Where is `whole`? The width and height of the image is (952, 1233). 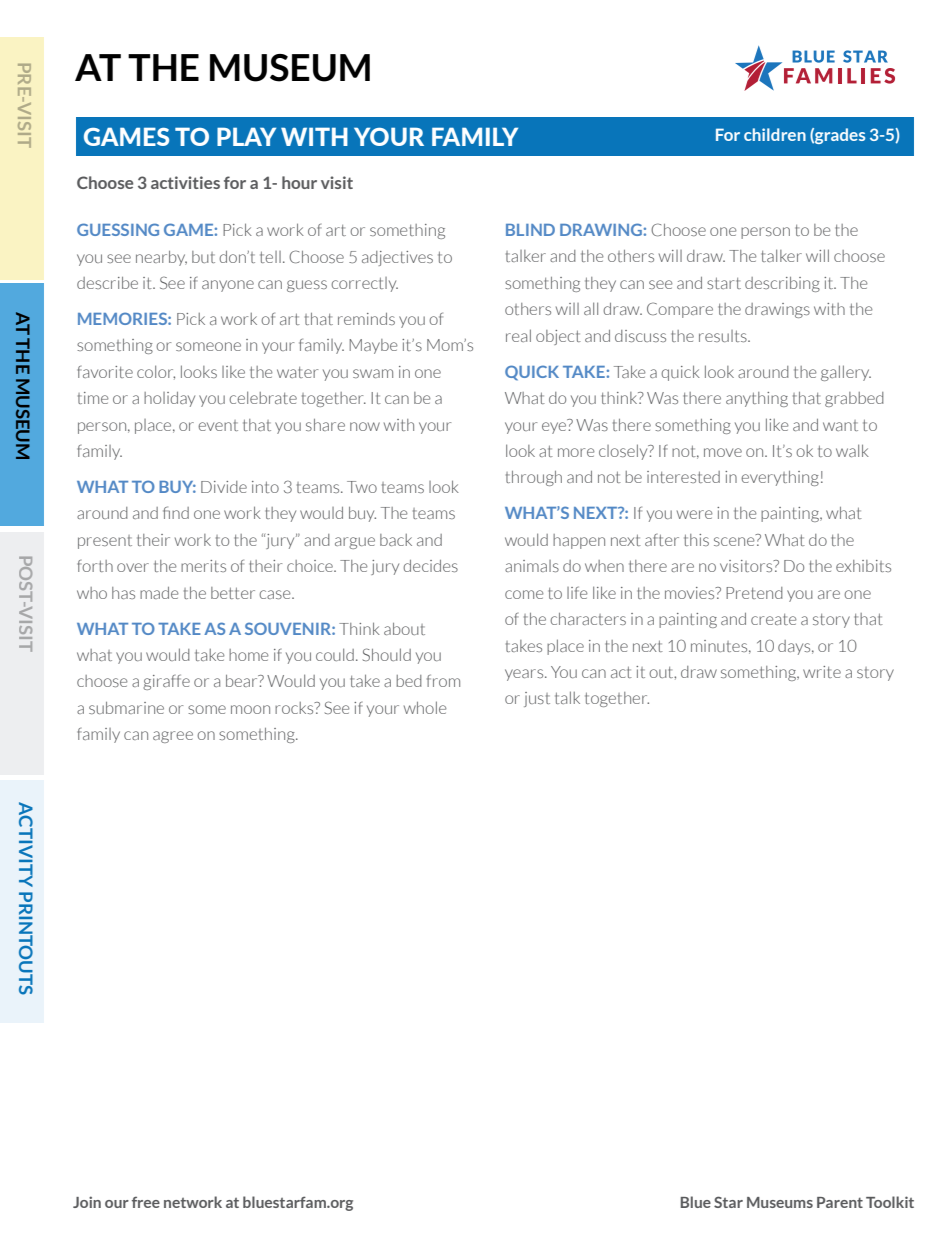
whole is located at coordinates (425, 707).
